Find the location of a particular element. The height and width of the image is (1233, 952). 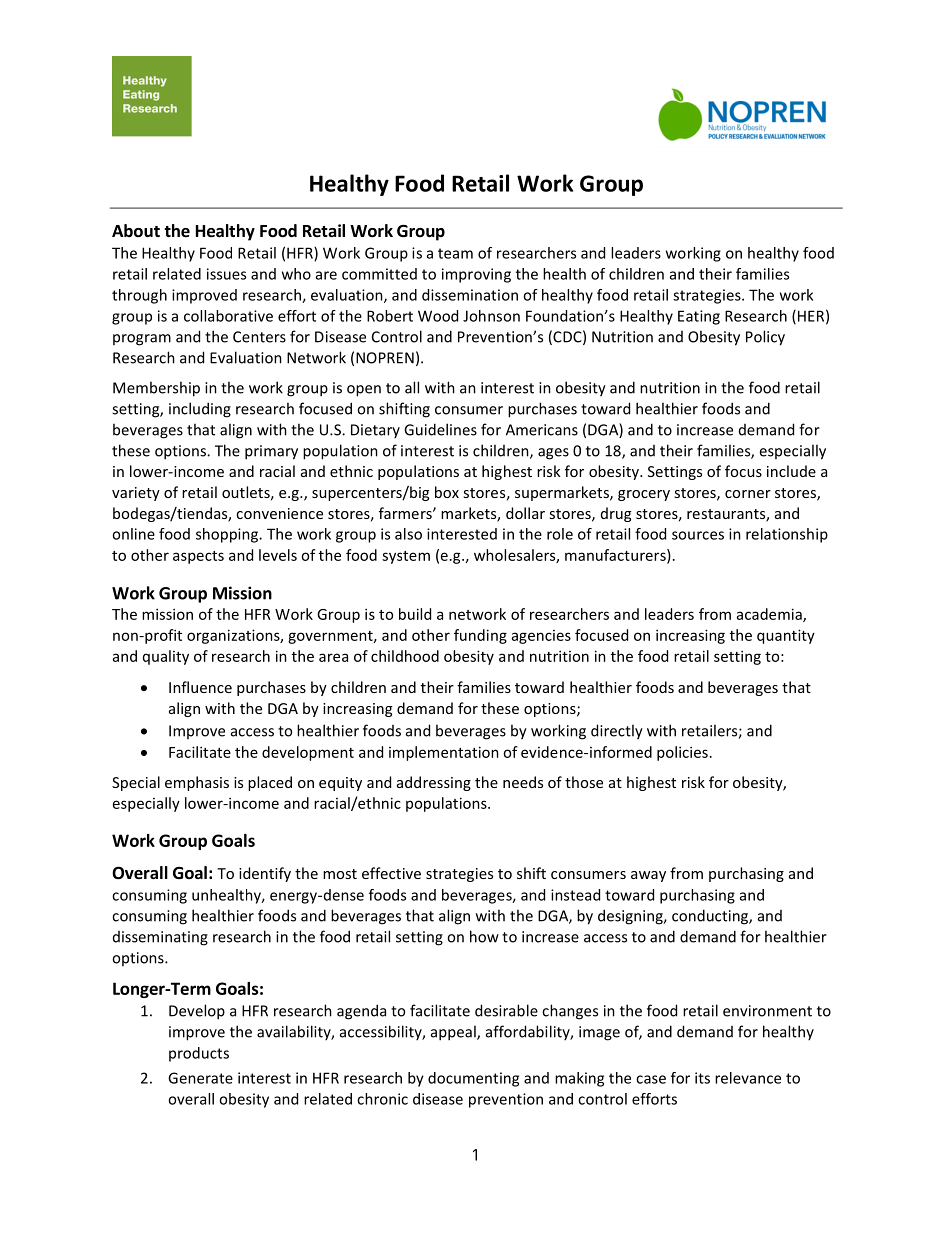

team is located at coordinates (455, 253).
